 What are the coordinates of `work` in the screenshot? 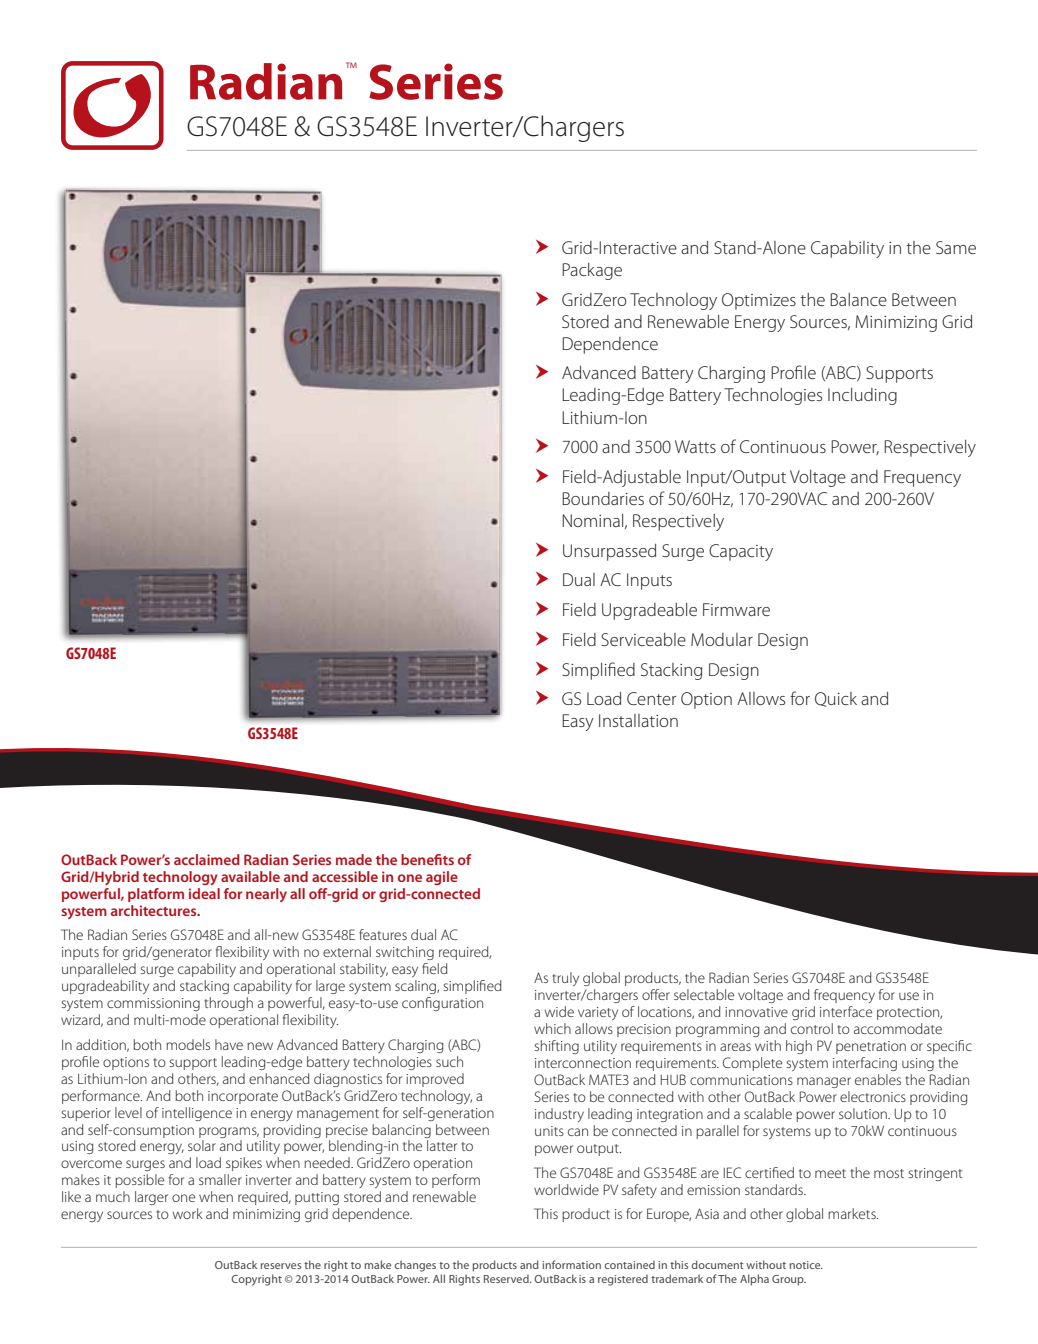 It's located at (188, 1213).
